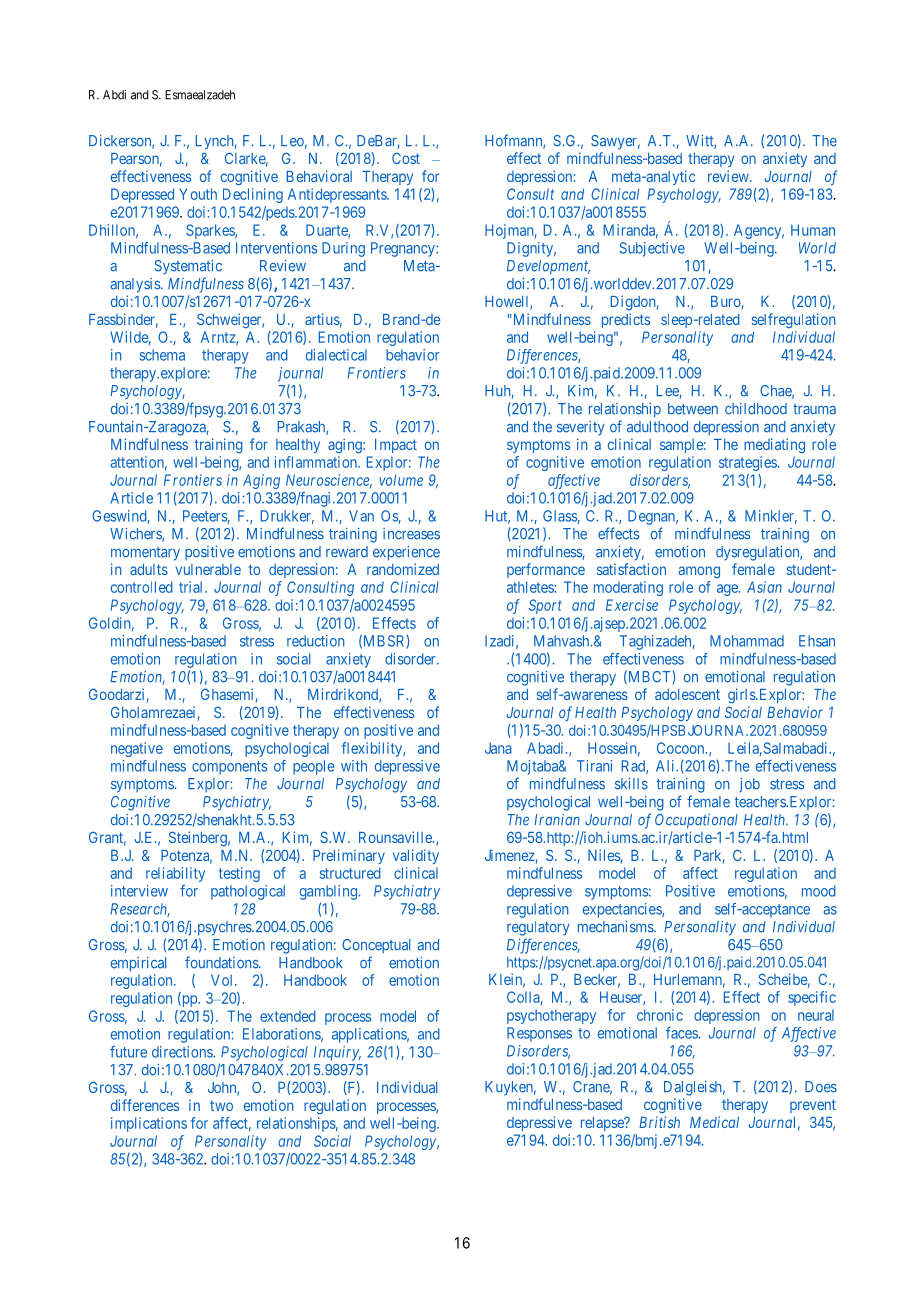 Image resolution: width=924 pixels, height=1308 pixels. Describe the element at coordinates (401, 480) in the document. I see `volume` at that location.
